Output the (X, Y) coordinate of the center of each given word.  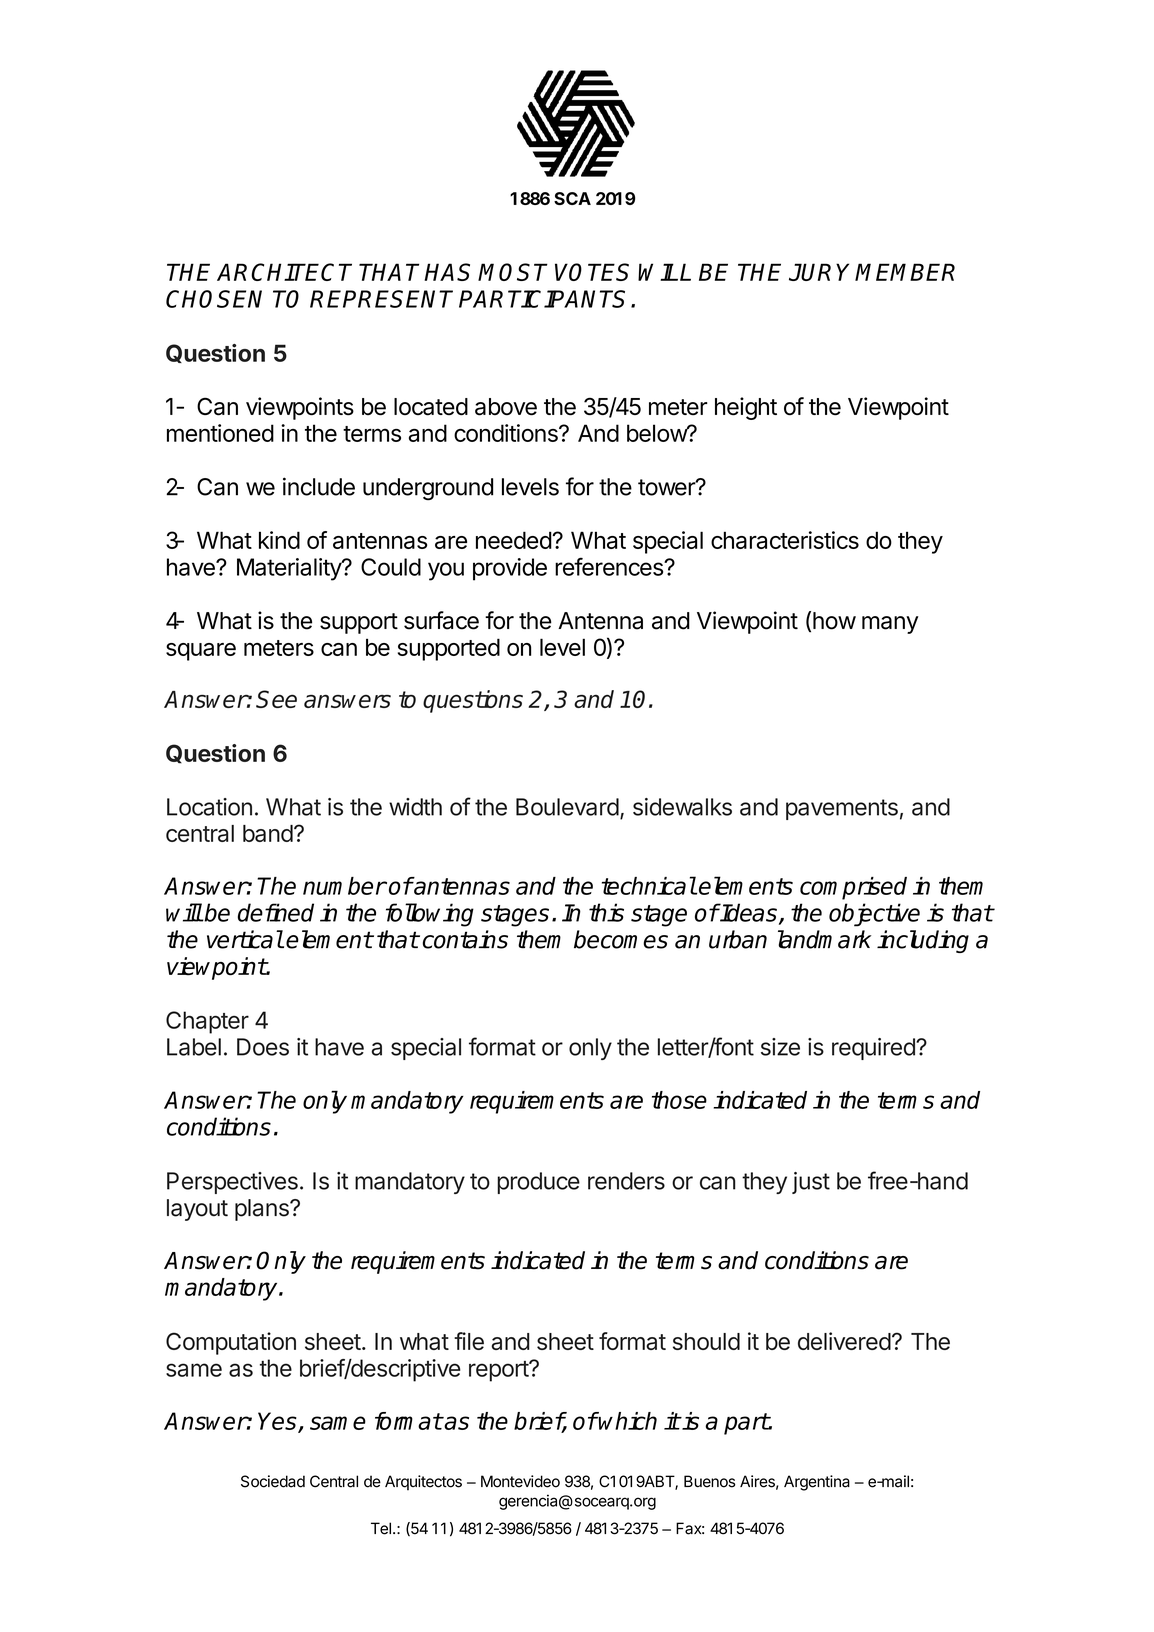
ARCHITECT (284, 272)
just (811, 1183)
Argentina (817, 1483)
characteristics (785, 540)
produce (538, 1183)
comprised (853, 888)
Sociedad (273, 1481)
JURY (819, 272)
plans (263, 1210)
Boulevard (567, 807)
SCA (572, 198)
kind (279, 540)
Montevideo (520, 1481)
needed (514, 540)
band (268, 833)
